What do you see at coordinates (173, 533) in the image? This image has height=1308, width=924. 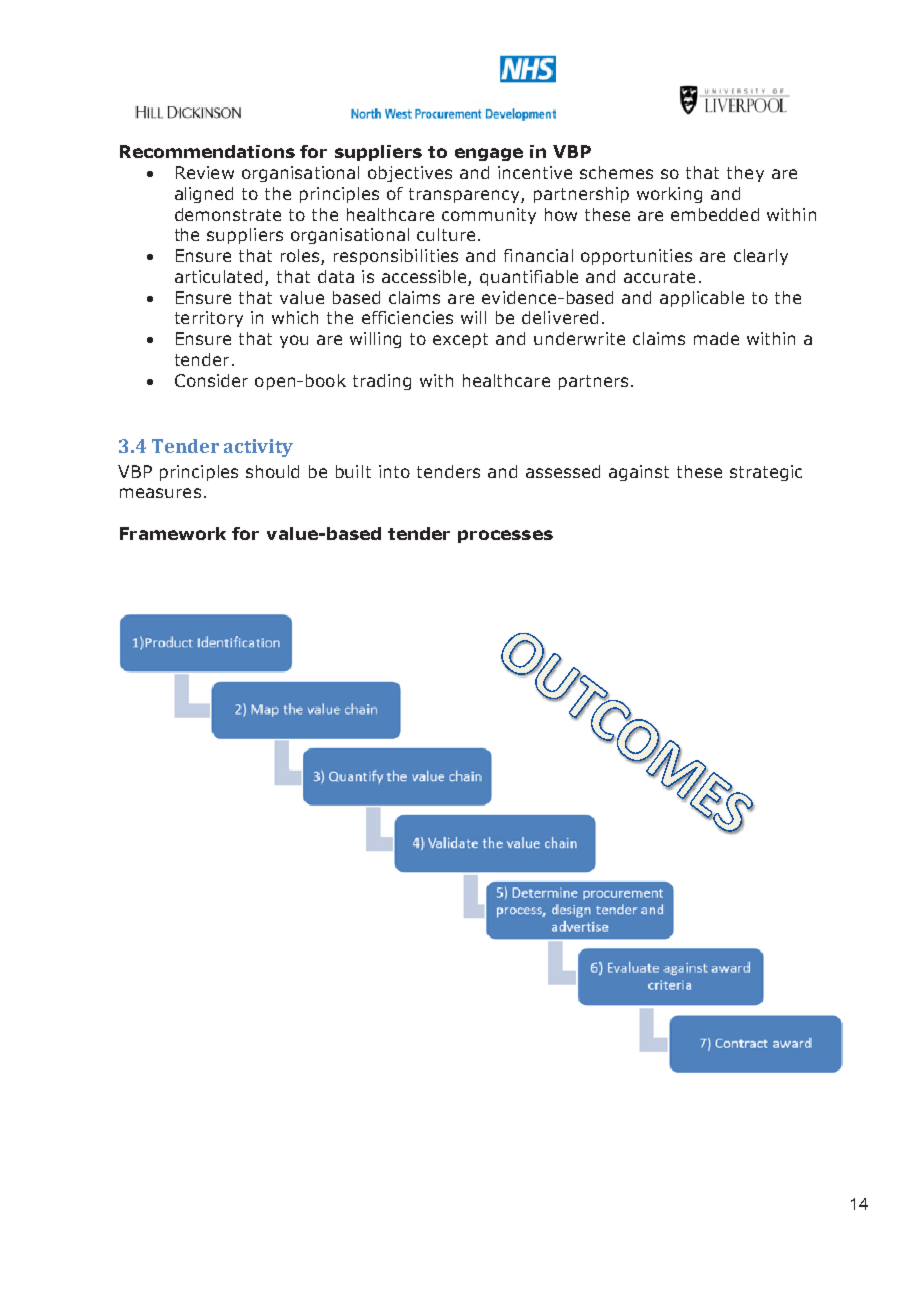 I see `Framework` at bounding box center [173, 533].
